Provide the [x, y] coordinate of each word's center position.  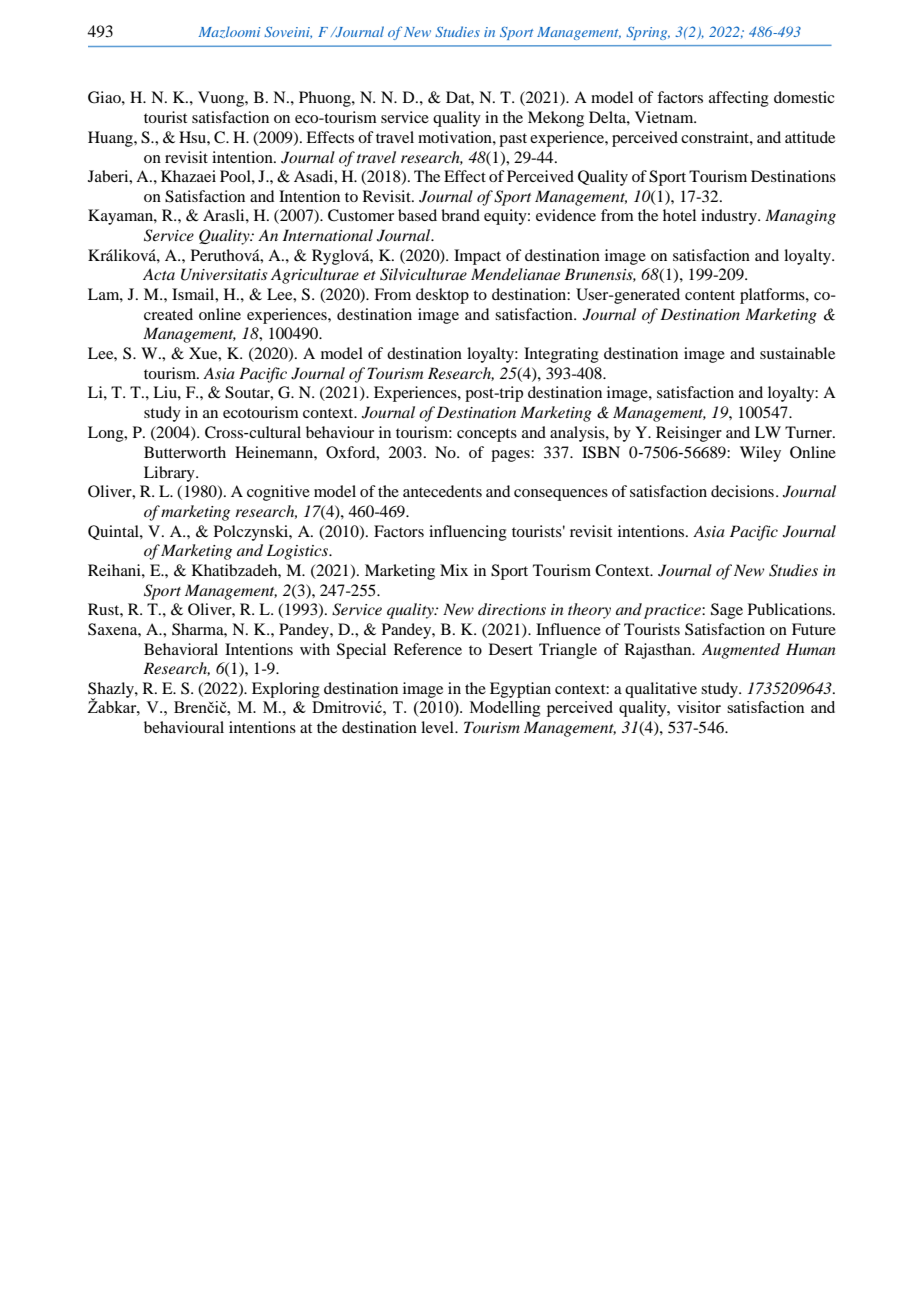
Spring [648, 33]
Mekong [556, 119]
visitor [699, 707]
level [438, 727]
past [513, 140]
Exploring [286, 690]
